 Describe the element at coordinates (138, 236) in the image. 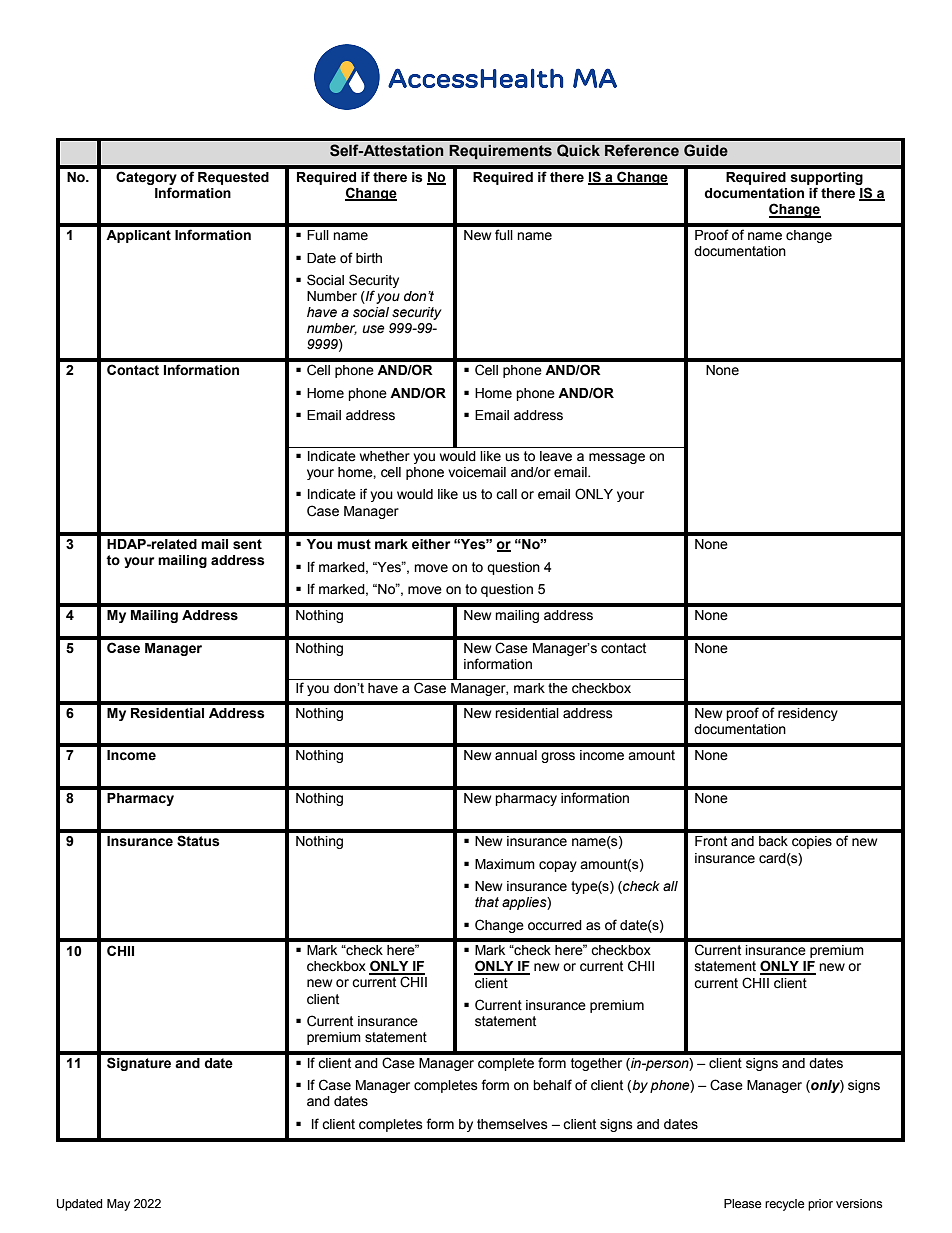

I see `Applicant` at that location.
